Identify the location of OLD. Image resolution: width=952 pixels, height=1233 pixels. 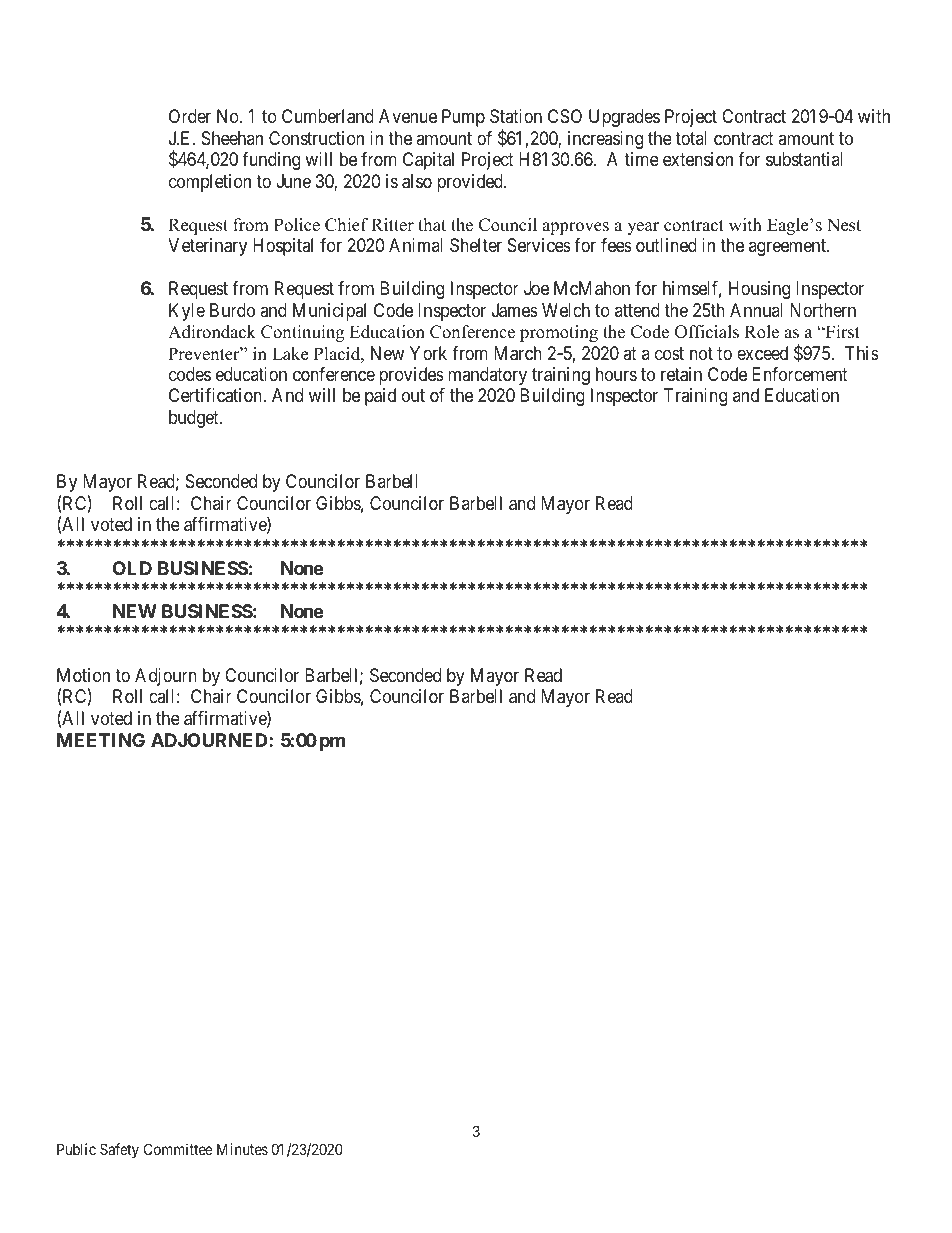
(132, 568).
